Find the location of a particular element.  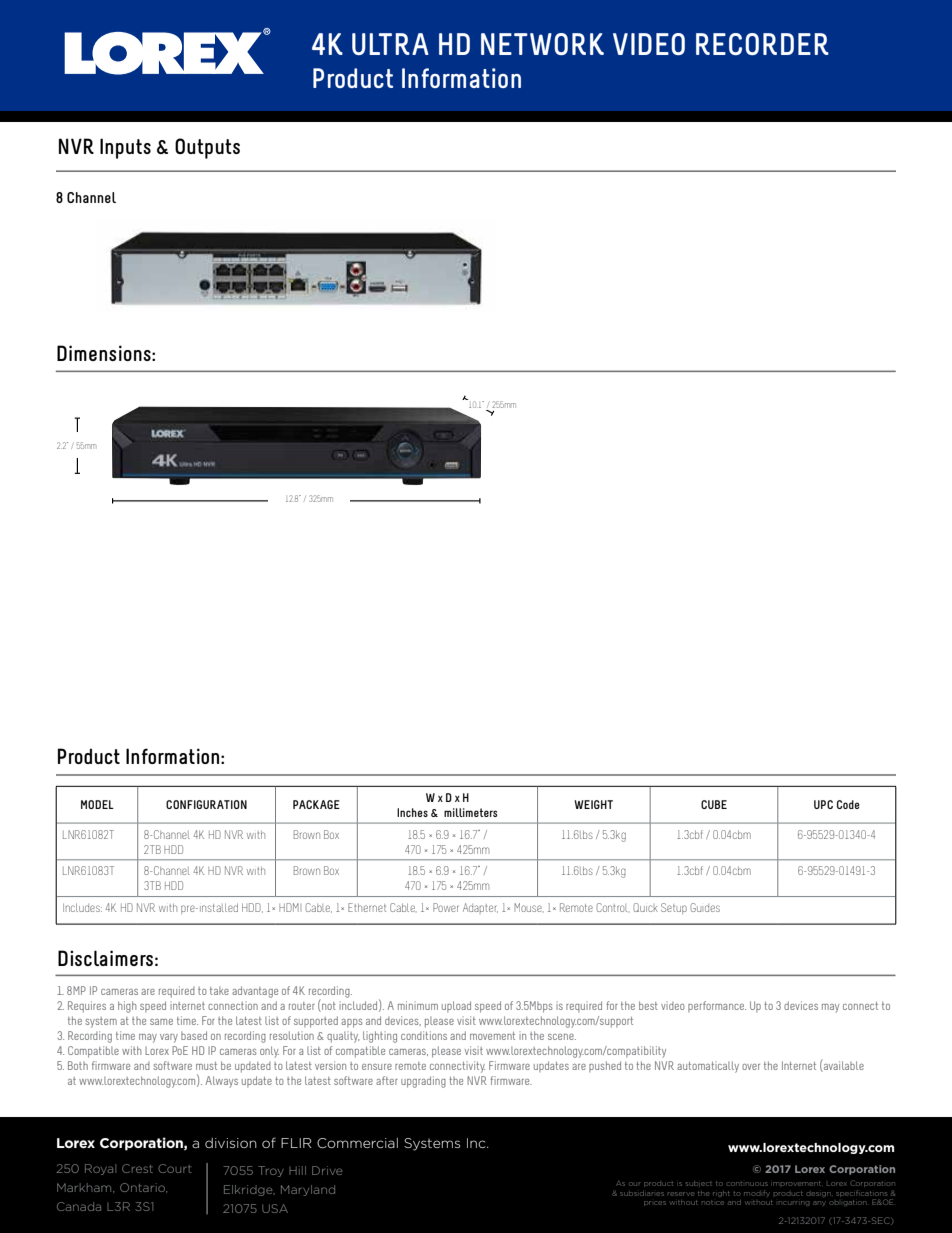

Commercial is located at coordinates (357, 1143).
